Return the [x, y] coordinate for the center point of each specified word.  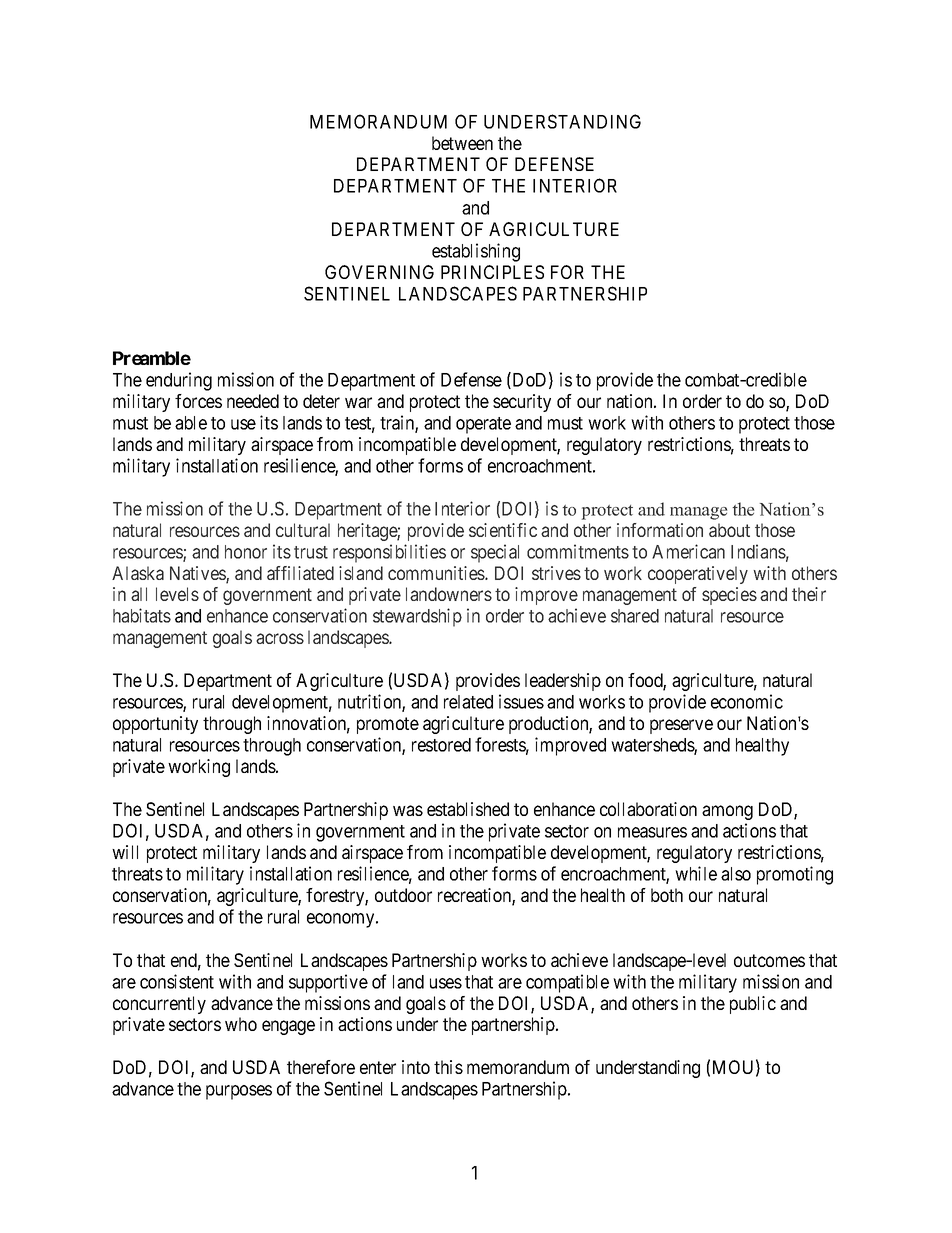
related [468, 702]
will [125, 852]
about [729, 530]
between [462, 143]
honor [246, 552]
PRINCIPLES [492, 272]
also [736, 874]
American [688, 551]
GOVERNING [379, 272]
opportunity [155, 725]
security [522, 403]
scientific [503, 530]
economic [747, 701]
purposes [239, 1092]
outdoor [403, 895]
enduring [179, 381]
